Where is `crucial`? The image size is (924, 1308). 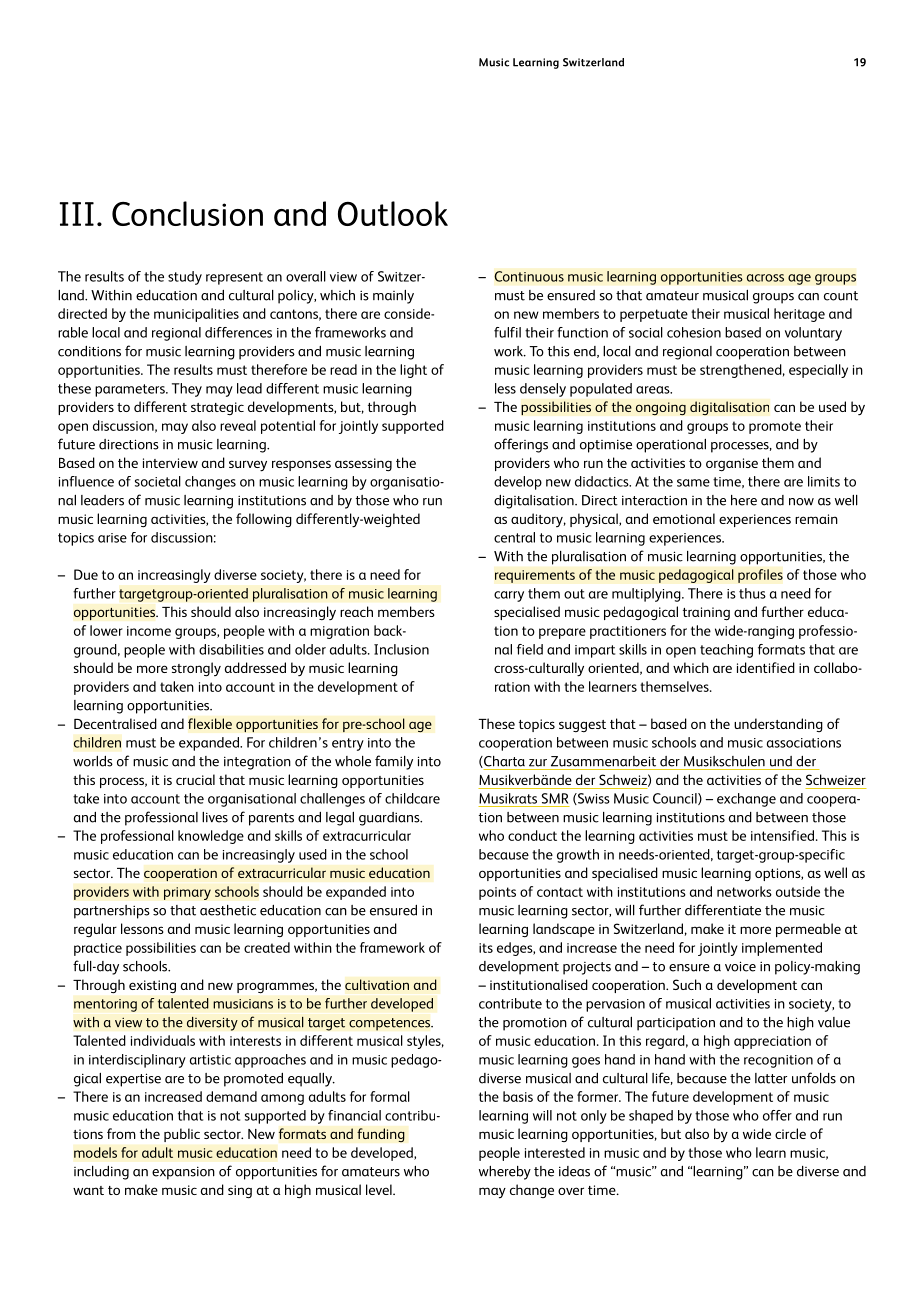
crucial is located at coordinates (195, 779).
